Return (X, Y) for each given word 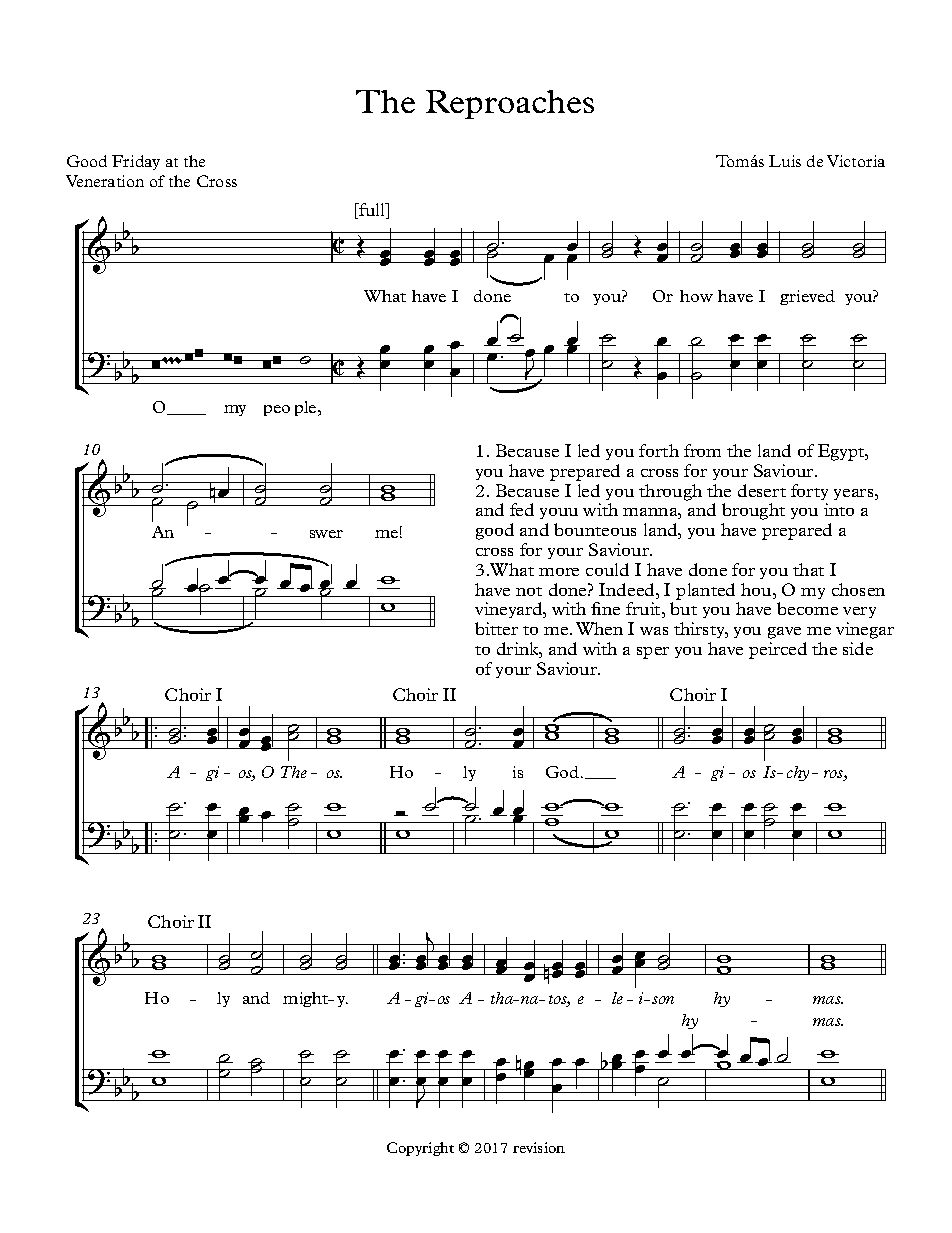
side (858, 648)
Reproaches (510, 104)
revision (539, 1147)
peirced (778, 650)
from (702, 450)
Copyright (420, 1149)
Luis (785, 161)
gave (784, 633)
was (654, 631)
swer (326, 534)
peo (277, 410)
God (564, 772)
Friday (136, 162)
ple (307, 408)
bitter (496, 628)
